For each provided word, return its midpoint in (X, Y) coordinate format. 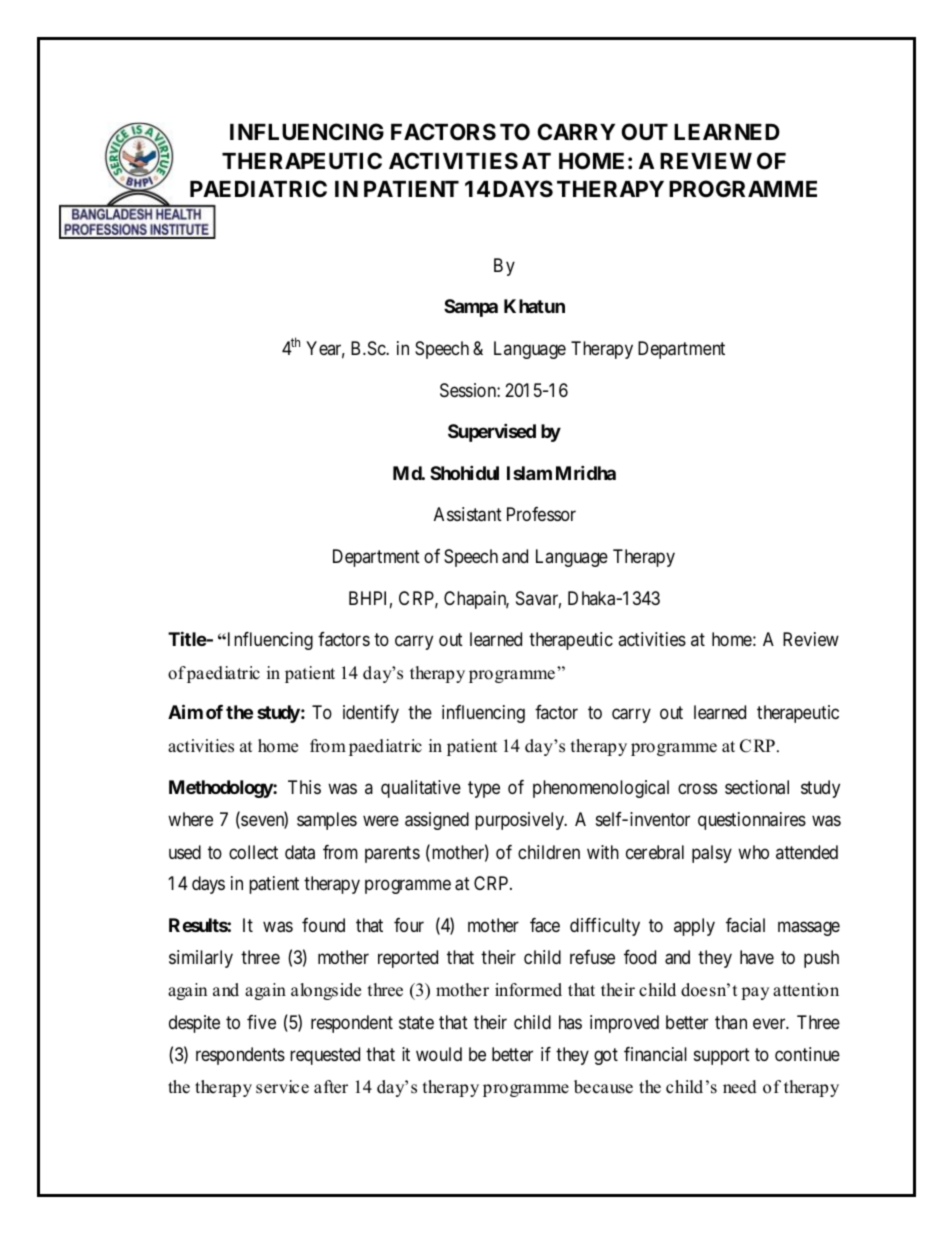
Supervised (492, 432)
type (484, 789)
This (304, 787)
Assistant (468, 514)
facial (745, 925)
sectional (757, 787)
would (439, 1054)
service (282, 1087)
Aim (185, 712)
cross (697, 789)
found (323, 925)
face (545, 925)
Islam (529, 473)
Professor (541, 514)
